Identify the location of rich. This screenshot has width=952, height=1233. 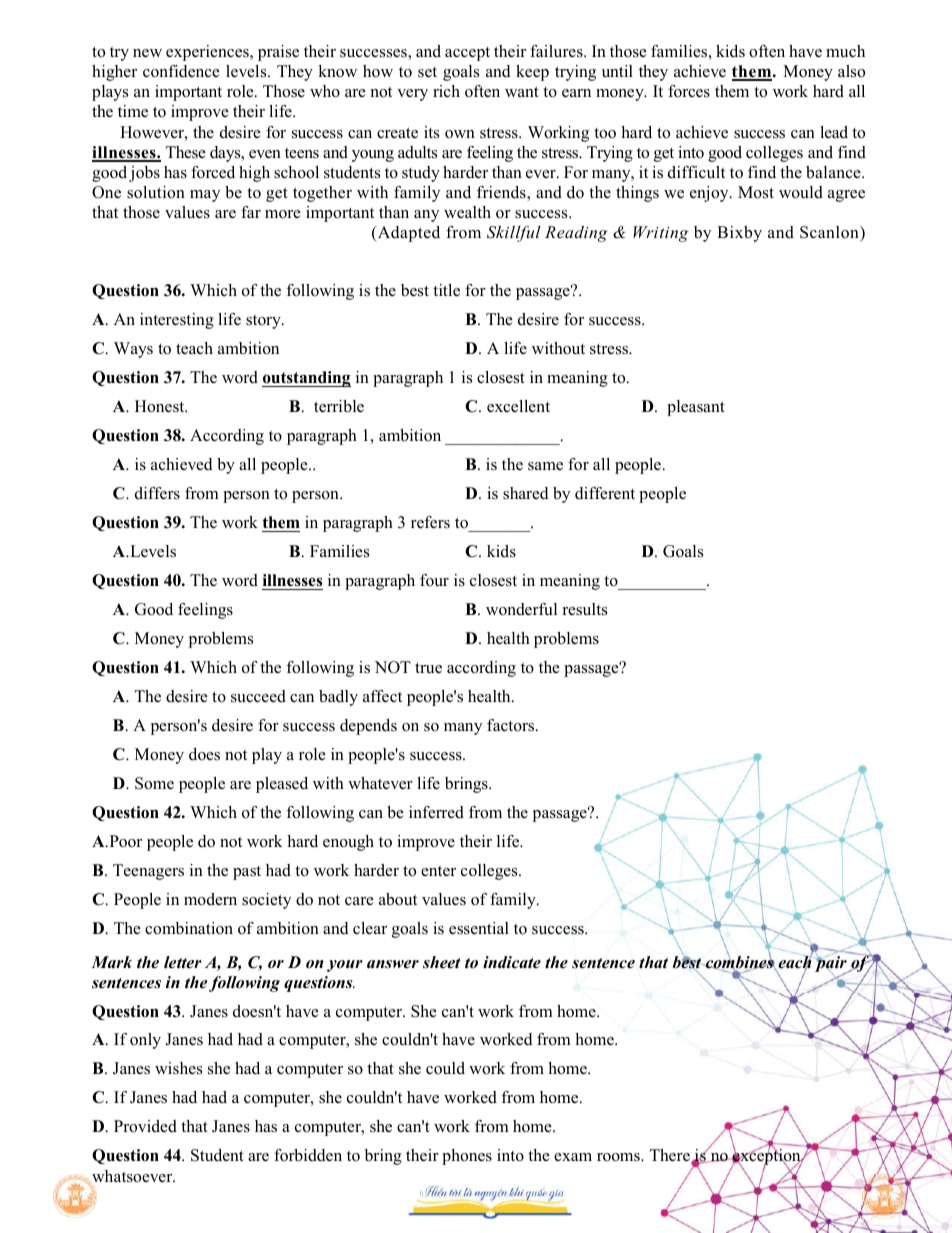
(446, 91).
